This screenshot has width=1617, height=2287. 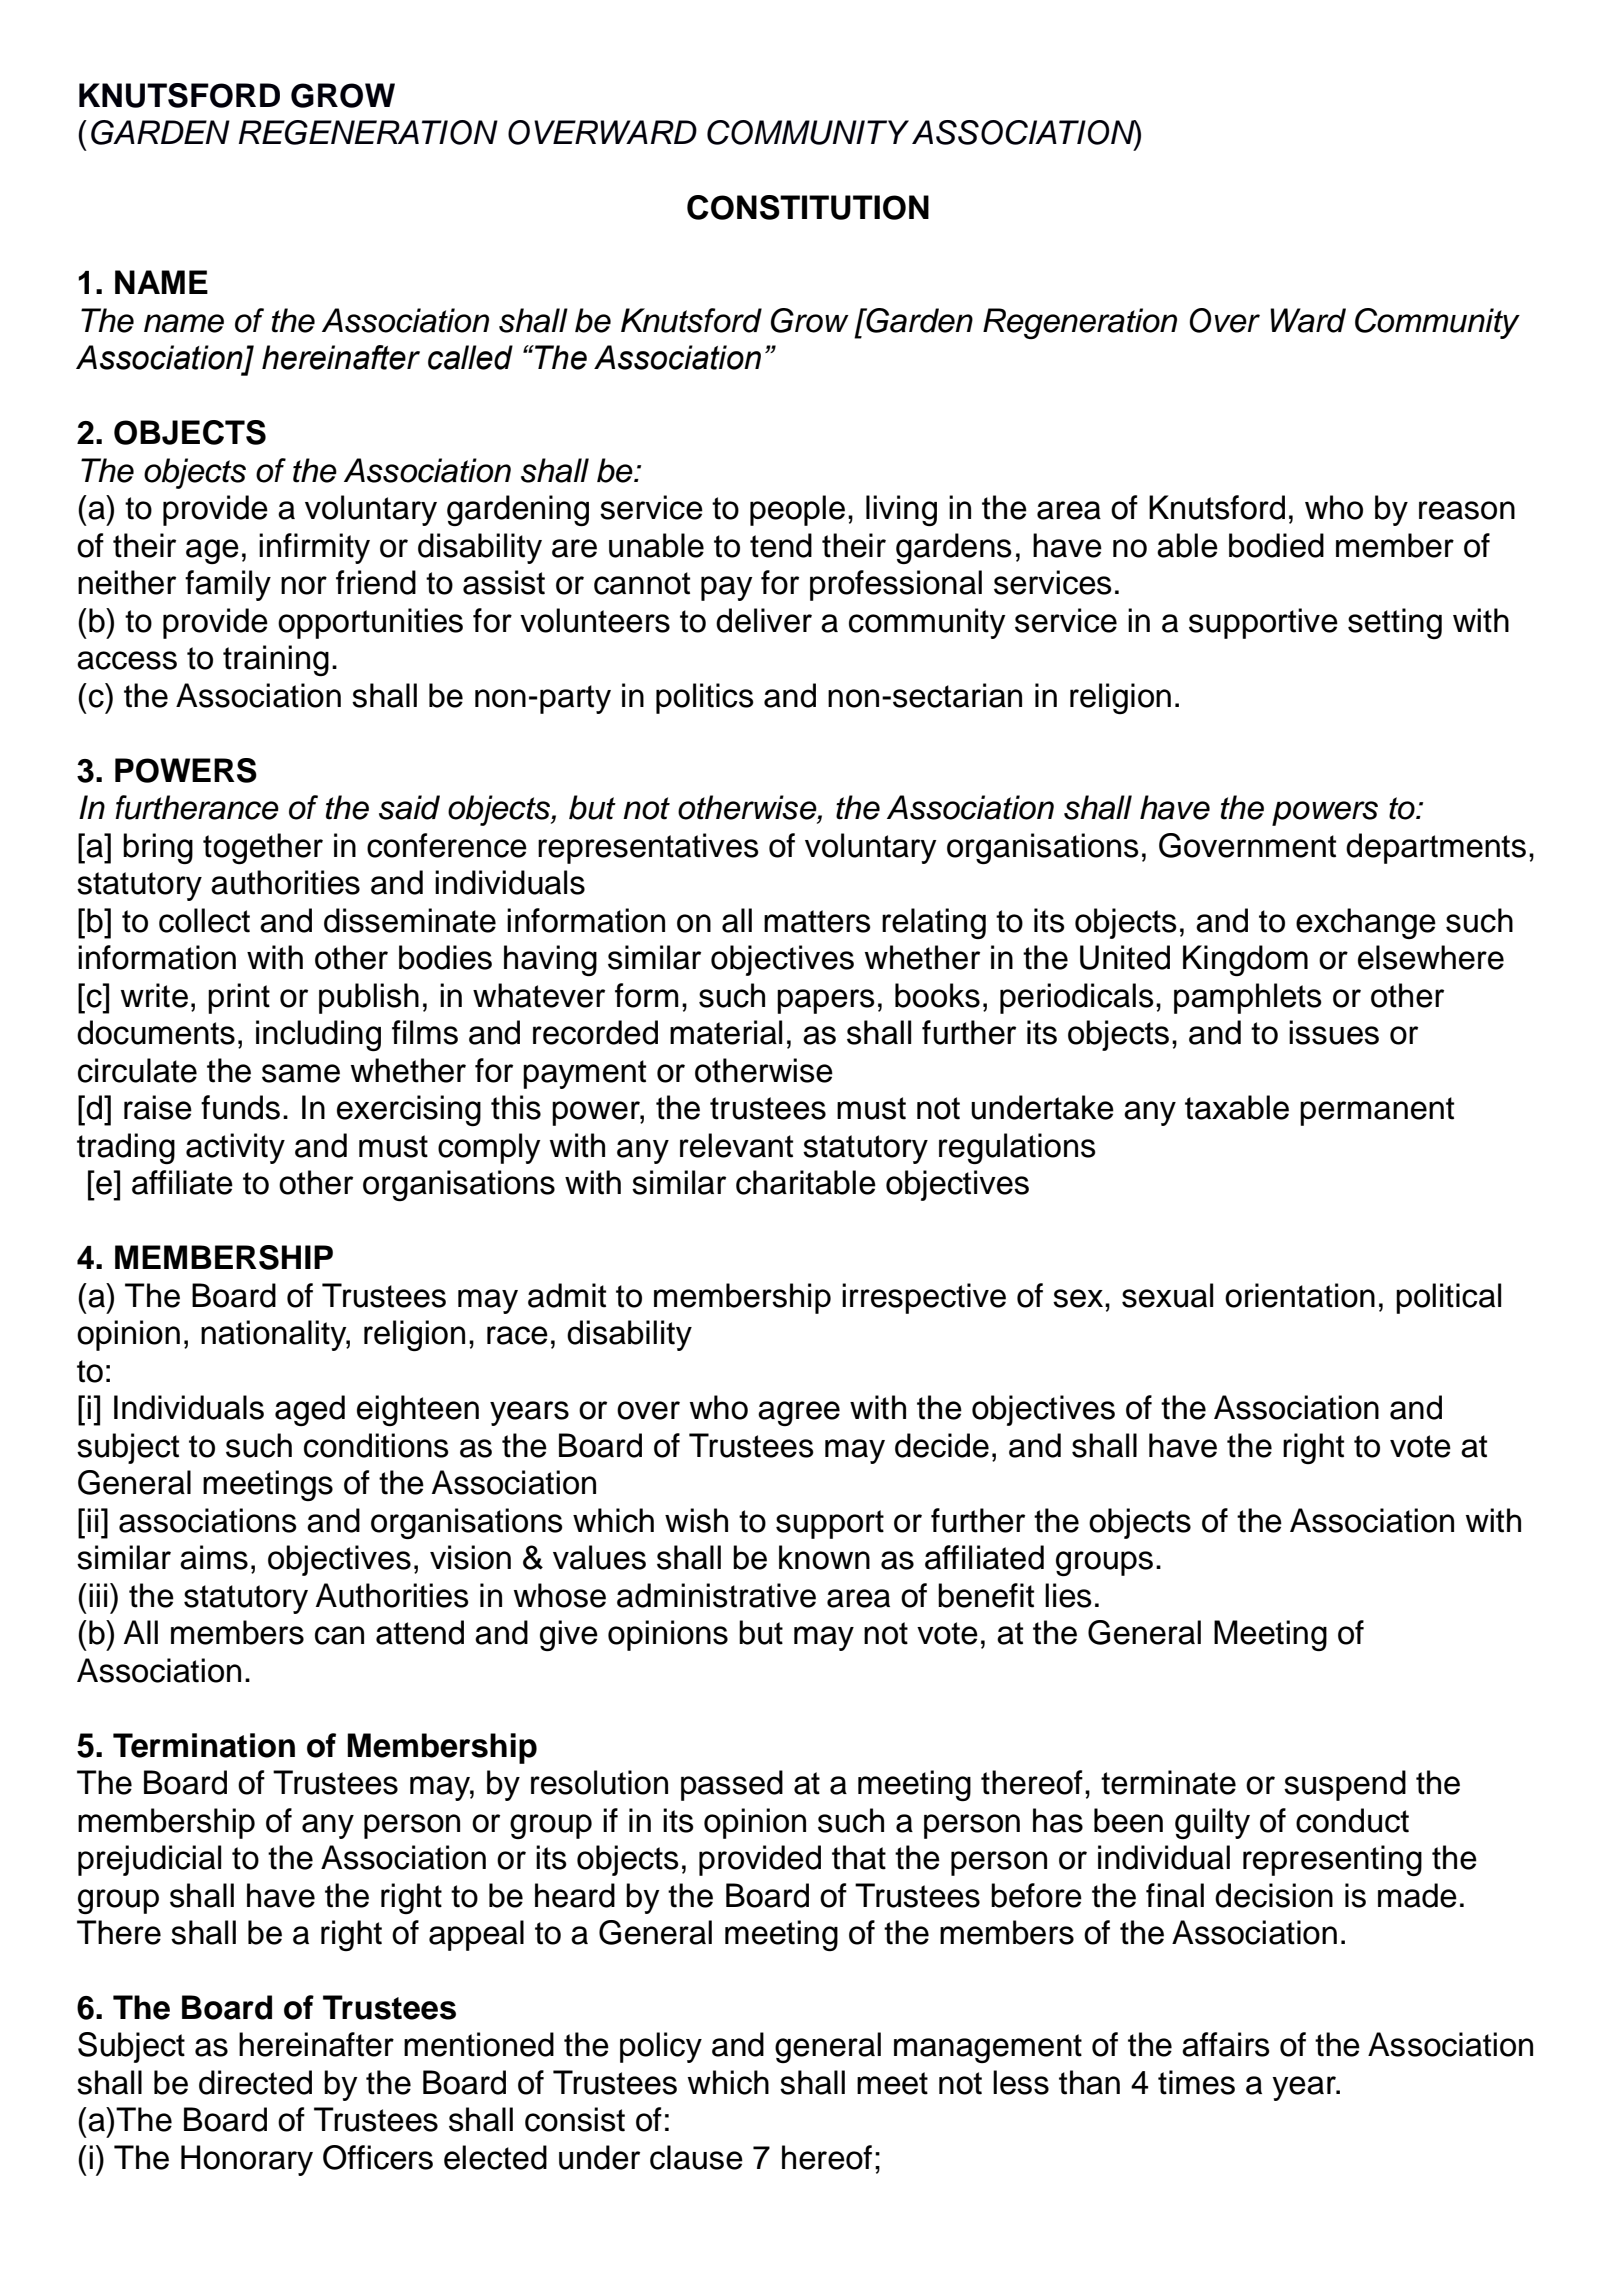 I want to click on relevant, so click(x=736, y=1145).
